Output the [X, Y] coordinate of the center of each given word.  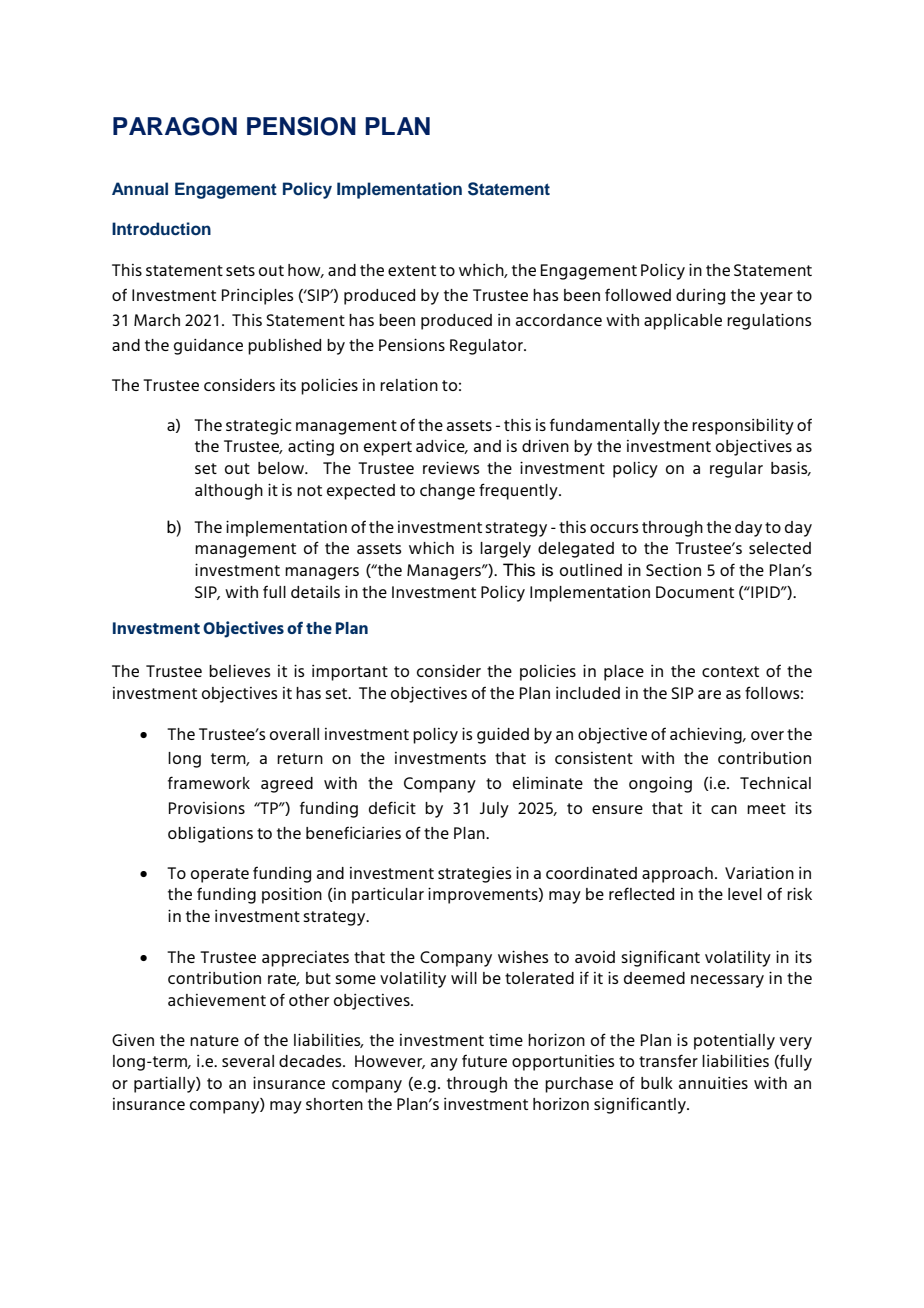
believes [239, 670]
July [494, 810]
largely [505, 550]
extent [412, 270]
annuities [713, 1082]
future [484, 1060]
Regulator [487, 347]
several [248, 1061]
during [700, 297]
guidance [208, 347]
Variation [759, 872]
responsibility [743, 426]
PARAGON [175, 126]
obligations [210, 835]
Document [695, 592]
